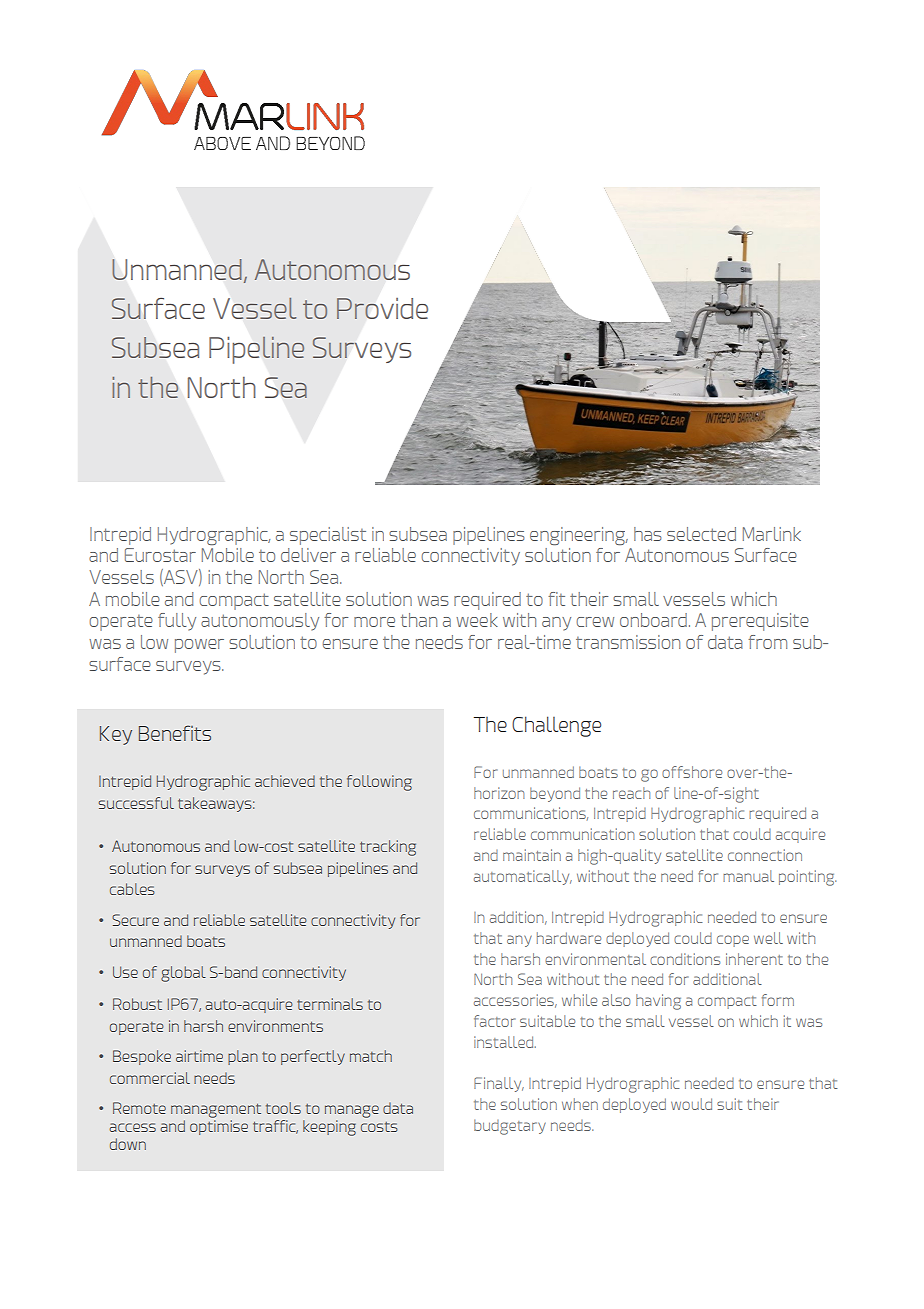 This document has width=924, height=1309. Describe the element at coordinates (382, 308) in the document. I see `Provide` at that location.
